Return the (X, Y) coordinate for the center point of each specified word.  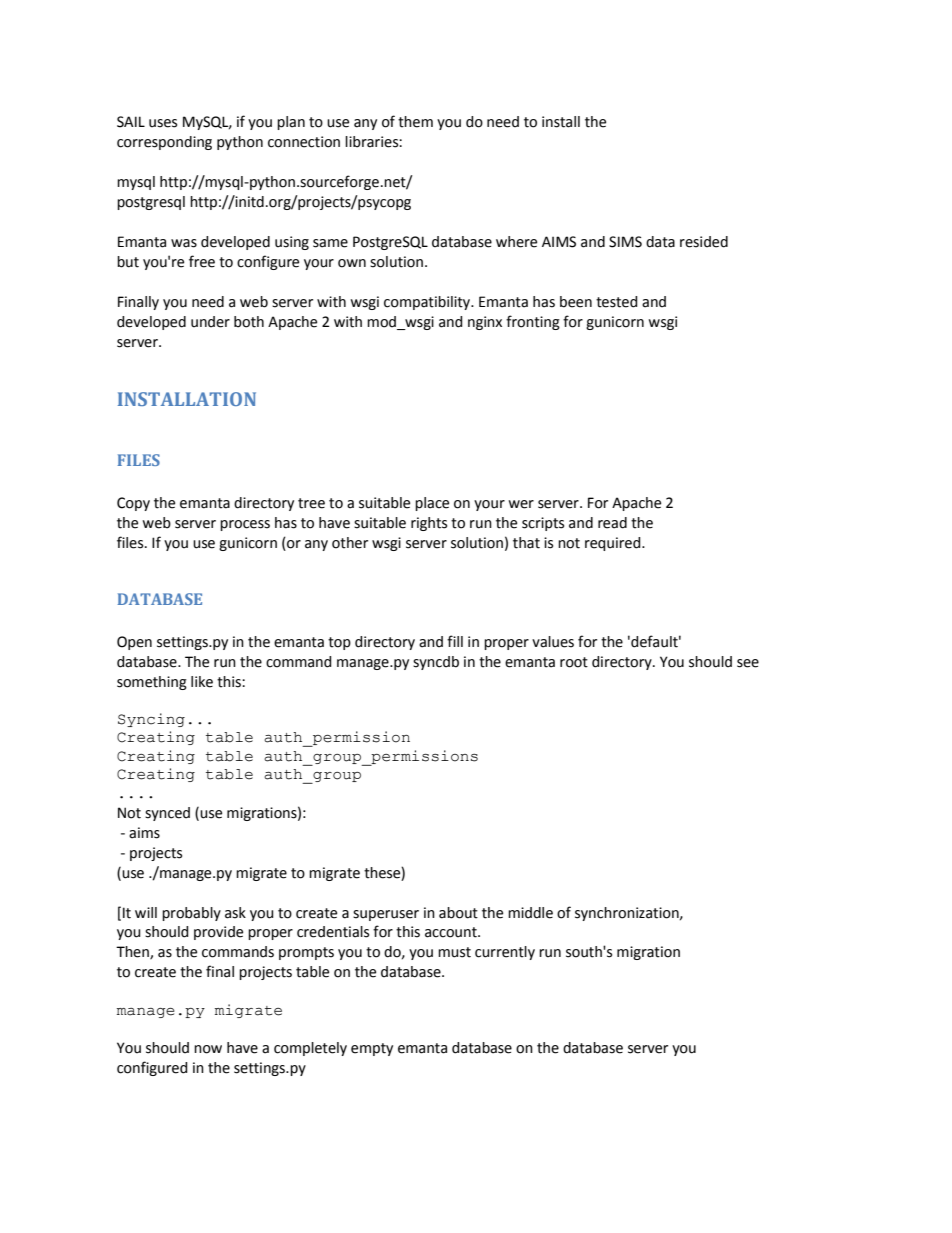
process (245, 525)
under (210, 322)
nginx (485, 323)
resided (704, 242)
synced (167, 814)
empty (372, 1049)
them (415, 122)
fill (455, 641)
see (748, 663)
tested (617, 302)
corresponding (164, 143)
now (208, 1049)
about (458, 913)
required (614, 544)
